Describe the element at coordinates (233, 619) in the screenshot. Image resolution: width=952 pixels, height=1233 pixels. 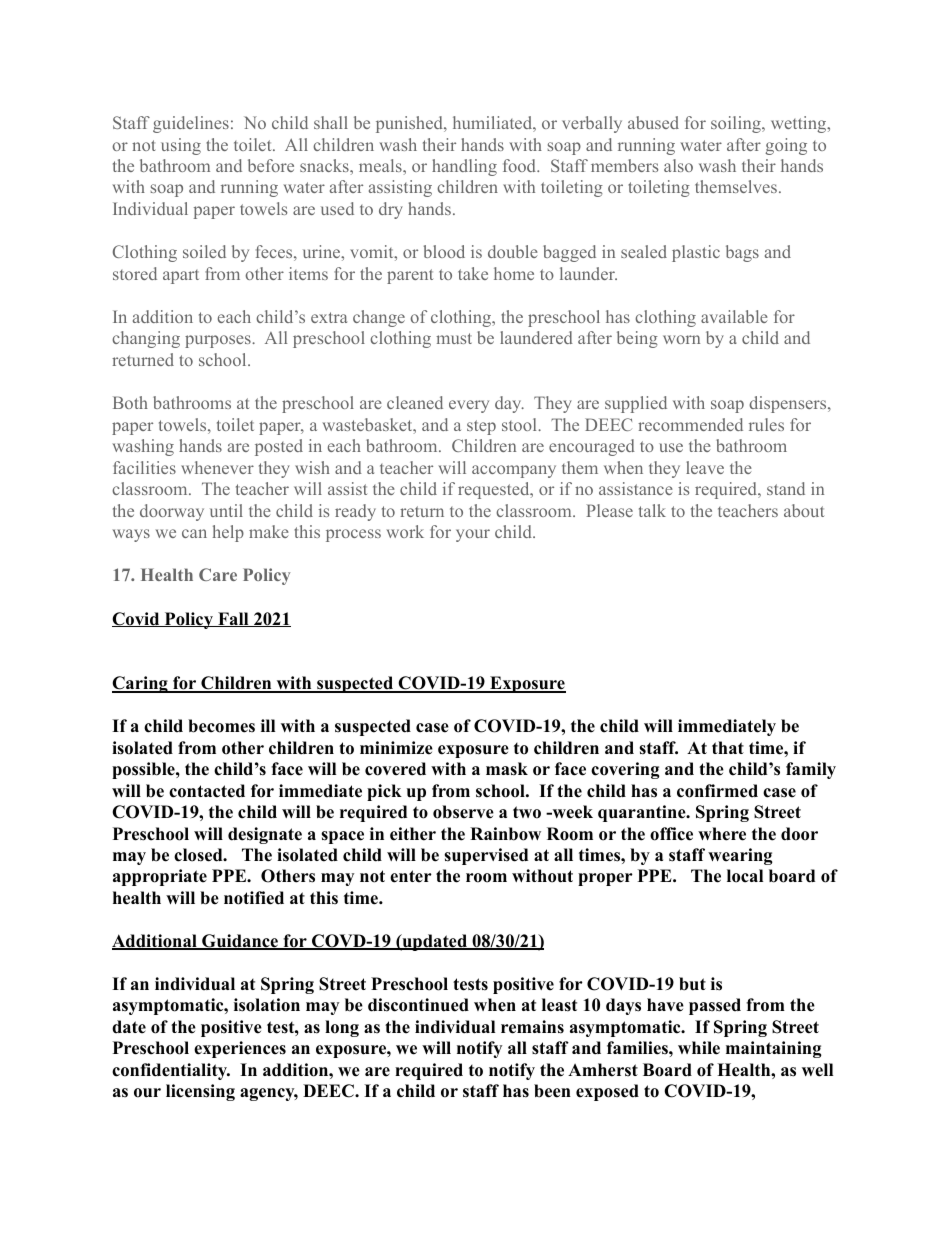
I see `Fall` at that location.
